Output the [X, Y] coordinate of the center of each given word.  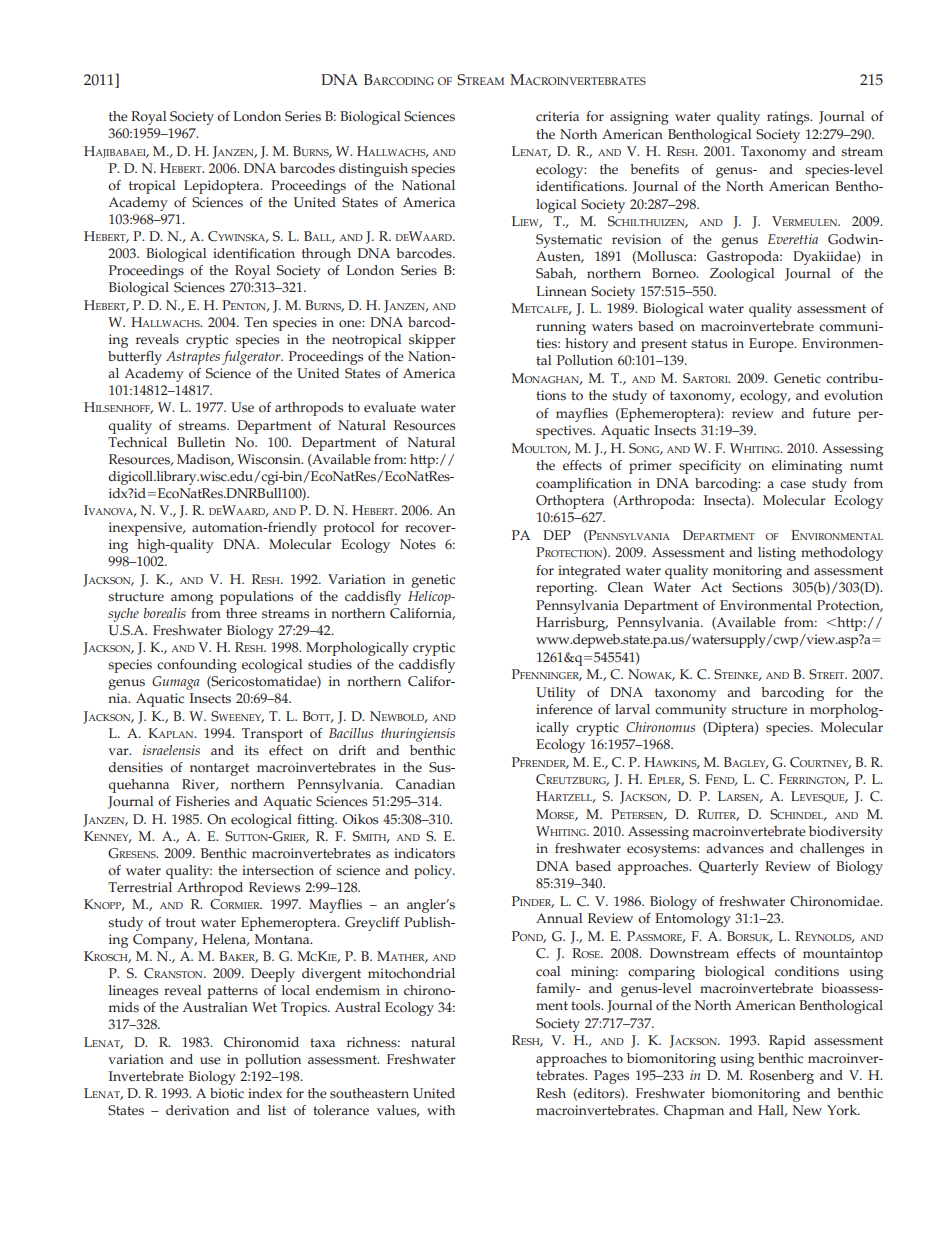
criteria [557, 116]
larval [632, 709]
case [793, 485]
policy [434, 872]
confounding [197, 666]
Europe [772, 345]
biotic [227, 1093]
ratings [789, 118]
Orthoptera [570, 502]
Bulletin [201, 442]
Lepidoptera [223, 187]
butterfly [135, 358]
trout [181, 923]
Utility [556, 694]
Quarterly [729, 868]
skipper [432, 341]
